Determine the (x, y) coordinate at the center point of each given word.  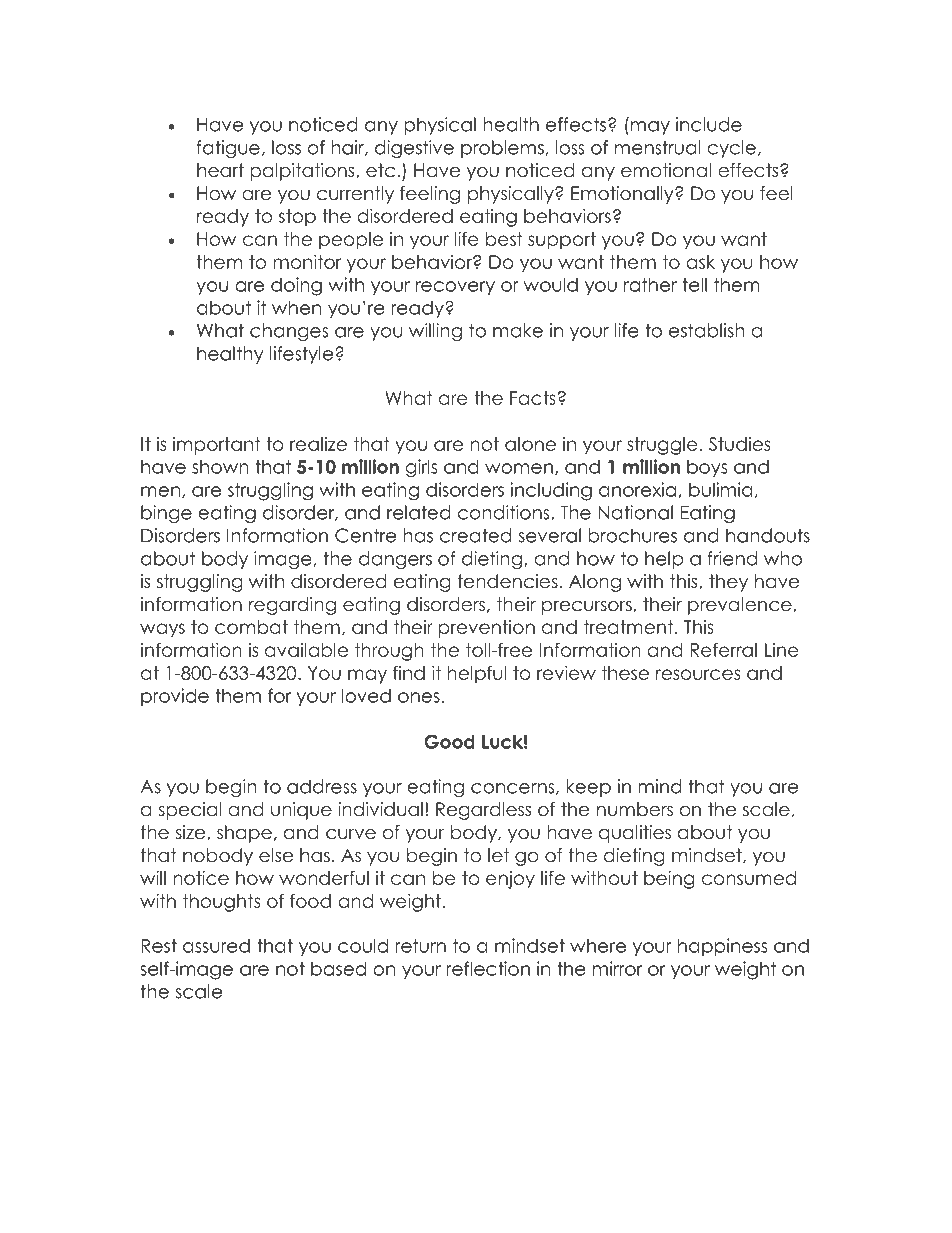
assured (216, 945)
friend (732, 558)
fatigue (228, 149)
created (475, 535)
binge (166, 514)
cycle (731, 149)
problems (502, 149)
